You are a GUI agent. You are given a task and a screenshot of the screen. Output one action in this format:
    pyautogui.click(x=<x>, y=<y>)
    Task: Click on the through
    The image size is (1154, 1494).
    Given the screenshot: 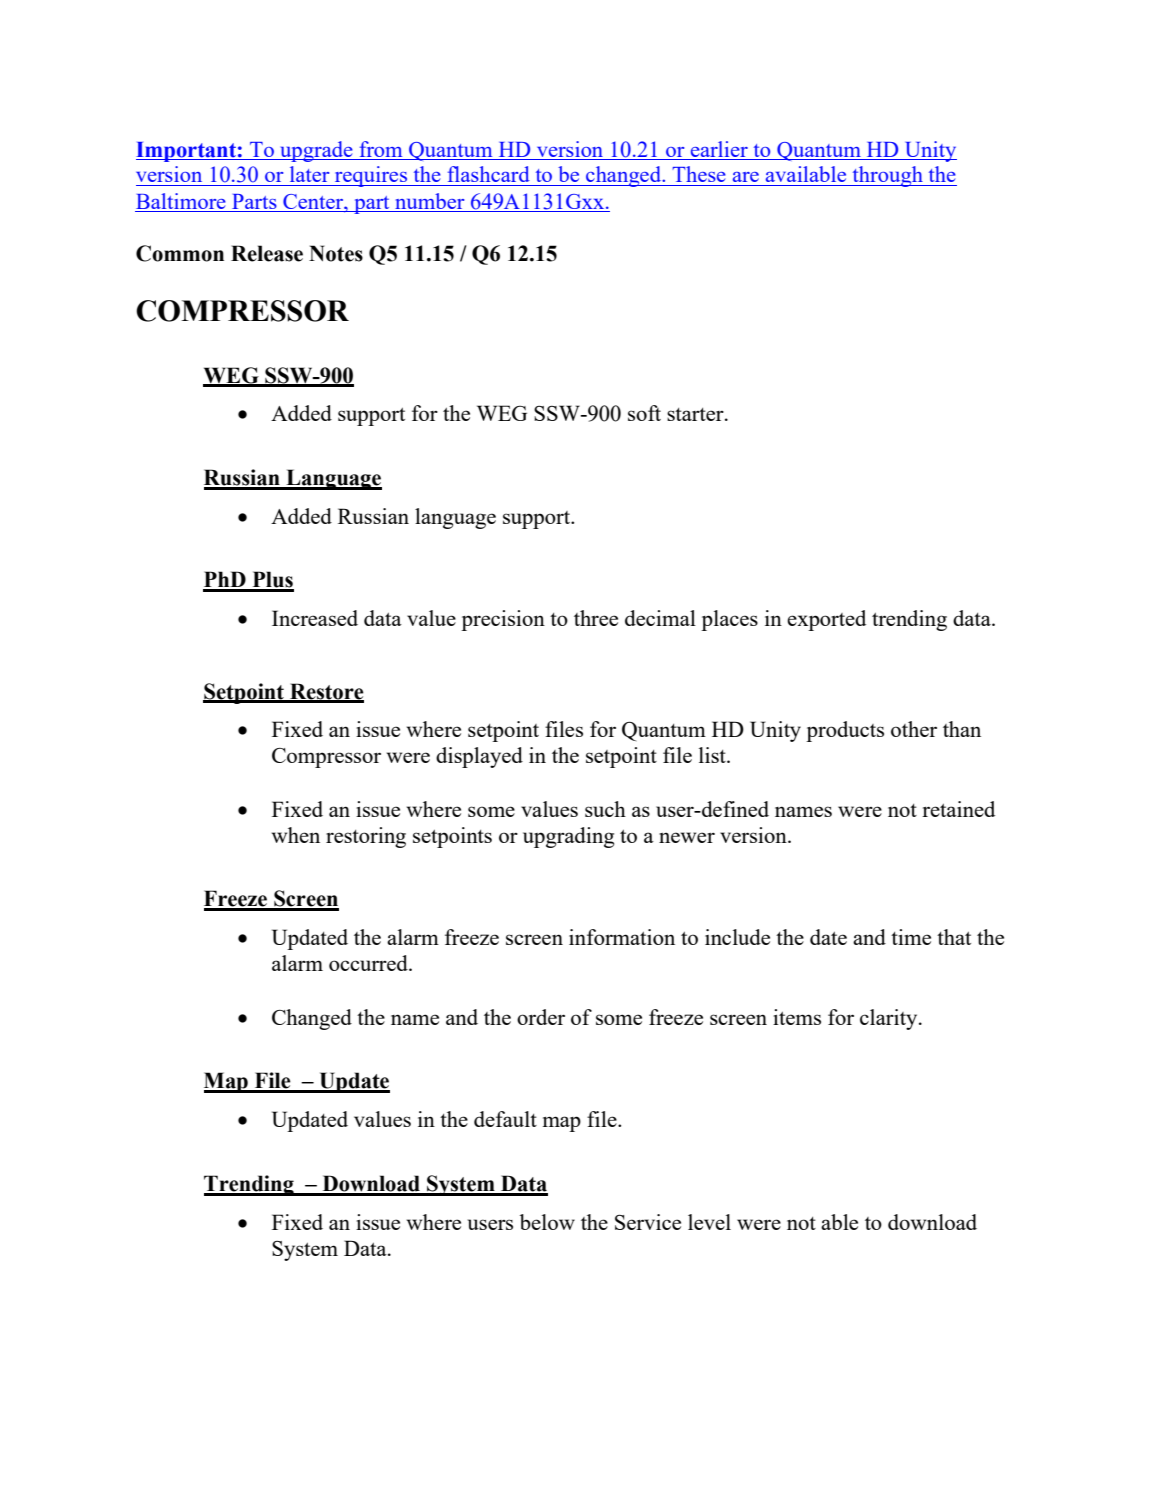 What is the action you would take?
    pyautogui.click(x=887, y=176)
